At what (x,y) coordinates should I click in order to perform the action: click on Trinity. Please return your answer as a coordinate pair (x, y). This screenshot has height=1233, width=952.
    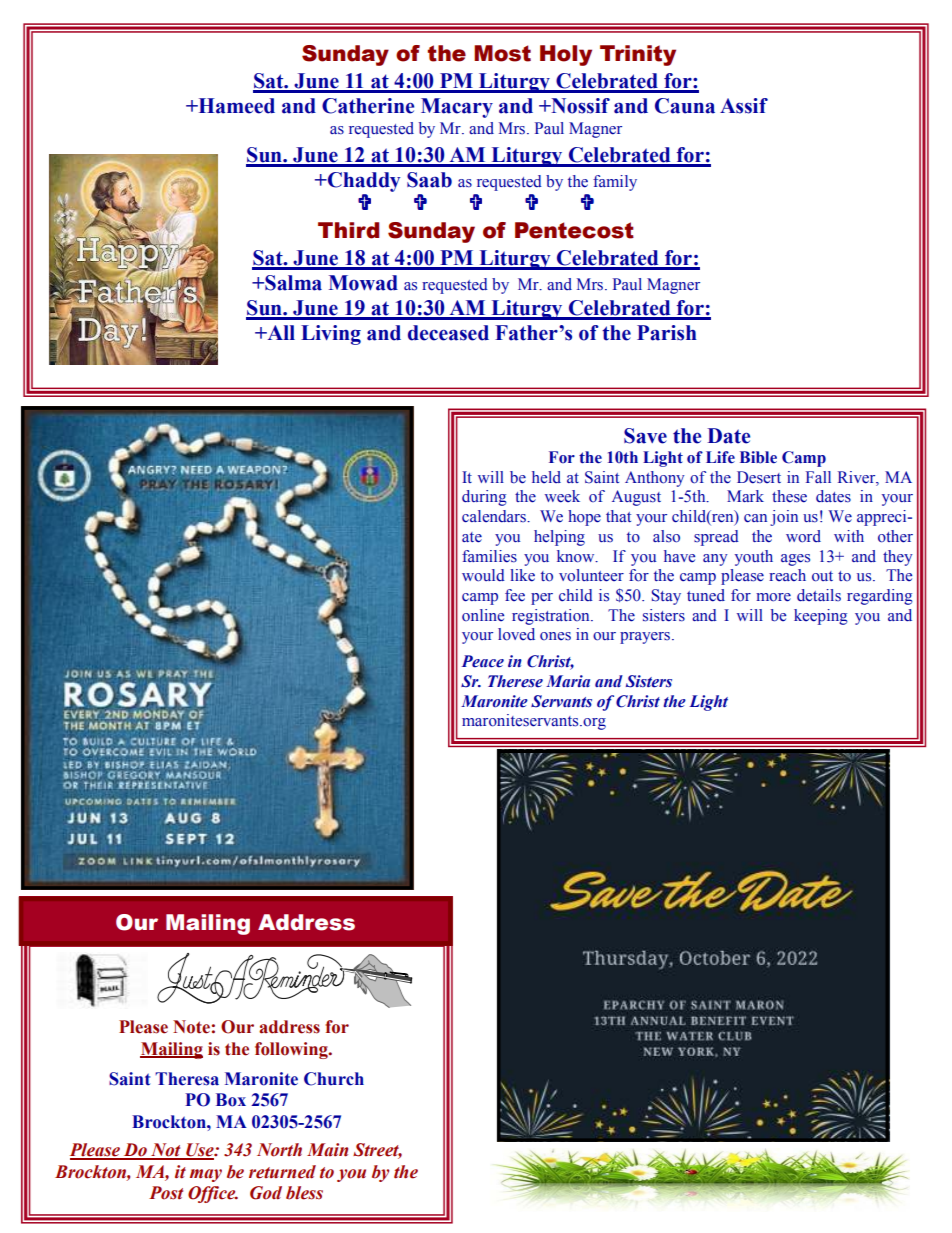
    Looking at the image, I should click on (638, 55).
